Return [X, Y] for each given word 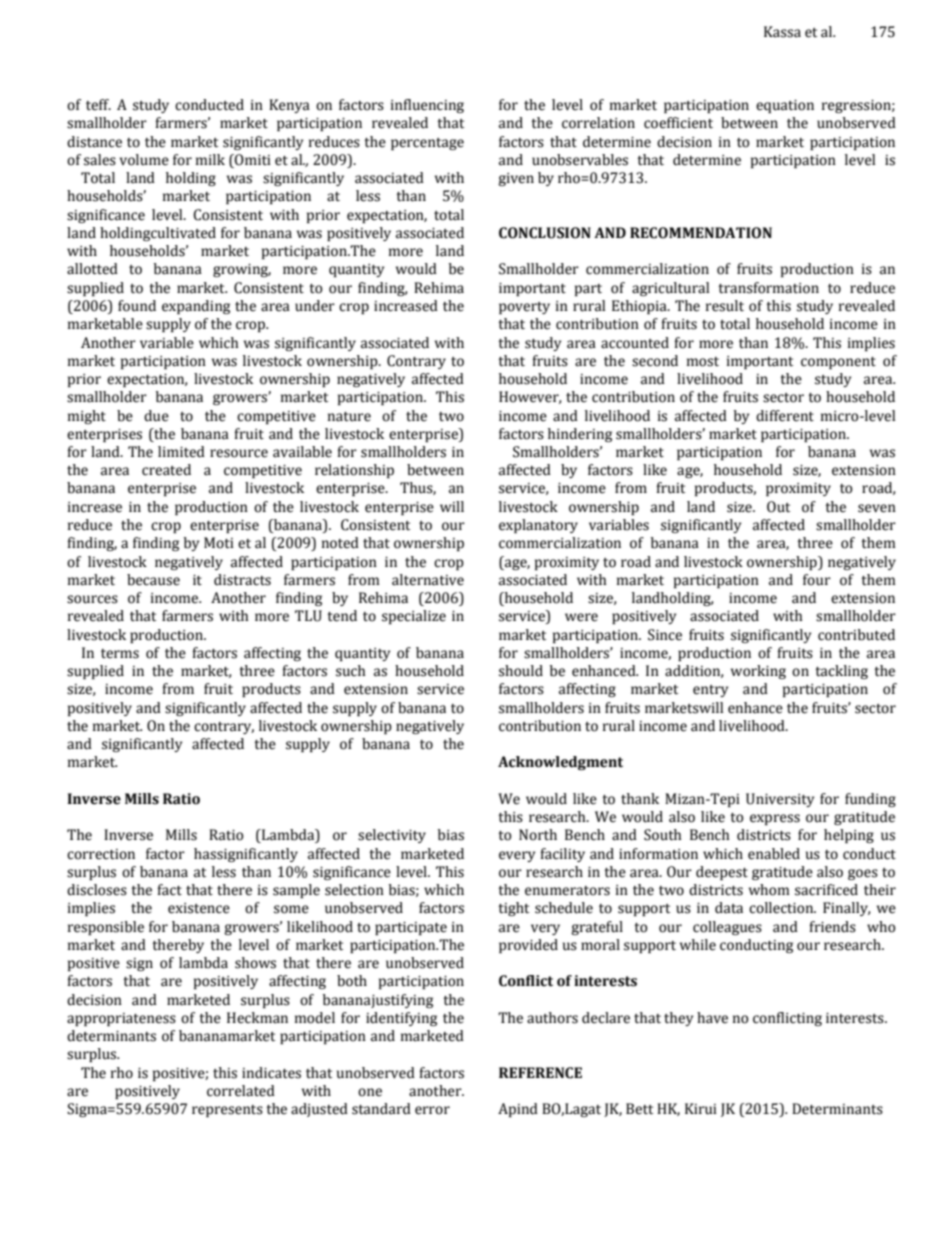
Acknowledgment [560, 763]
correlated [241, 1091]
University [780, 800]
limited [181, 452]
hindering [580, 435]
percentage [427, 144]
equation [785, 106]
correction [101, 854]
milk [210, 159]
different [785, 416]
